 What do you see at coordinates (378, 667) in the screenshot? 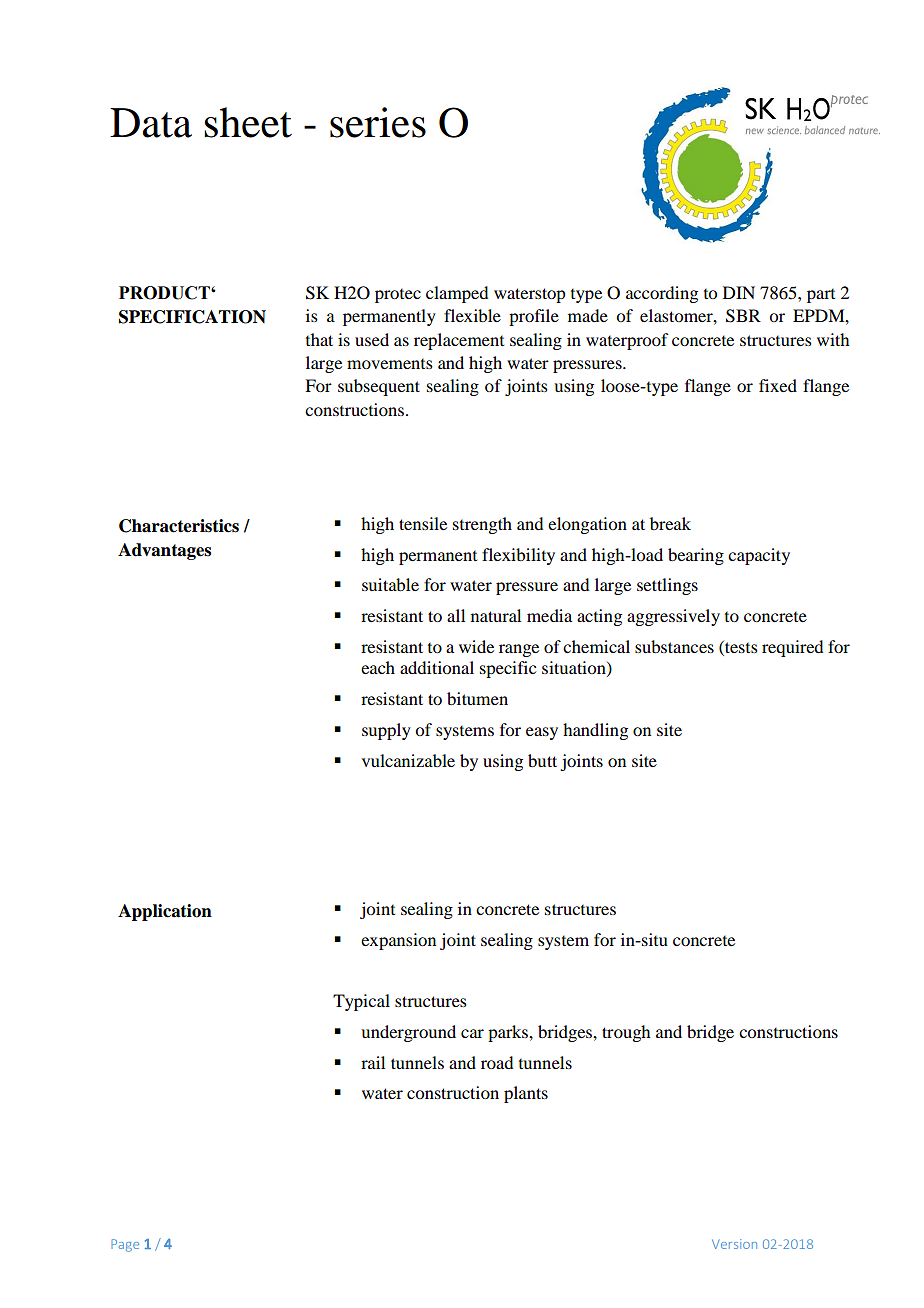
I see `each` at bounding box center [378, 667].
